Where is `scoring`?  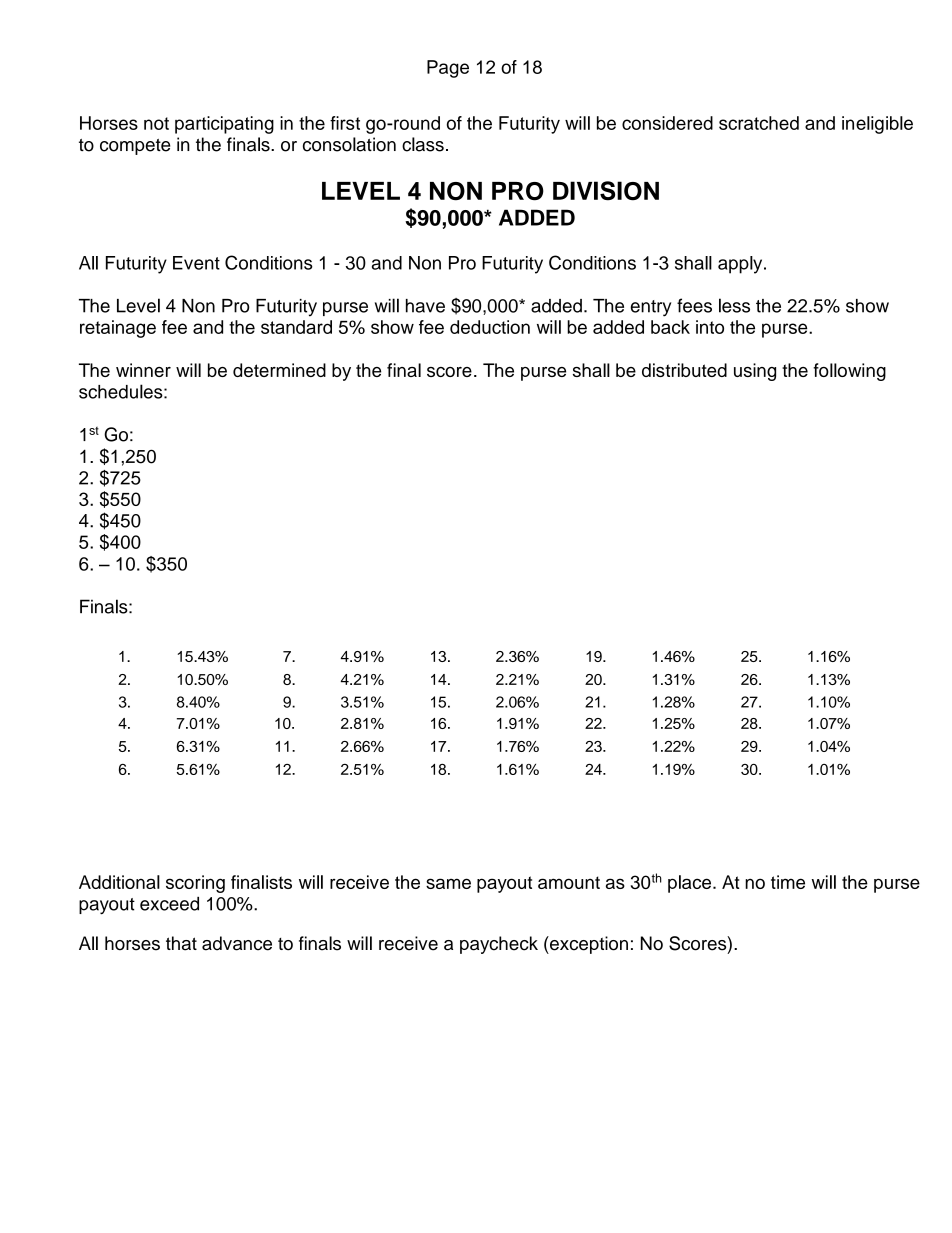
scoring is located at coordinates (195, 884).
